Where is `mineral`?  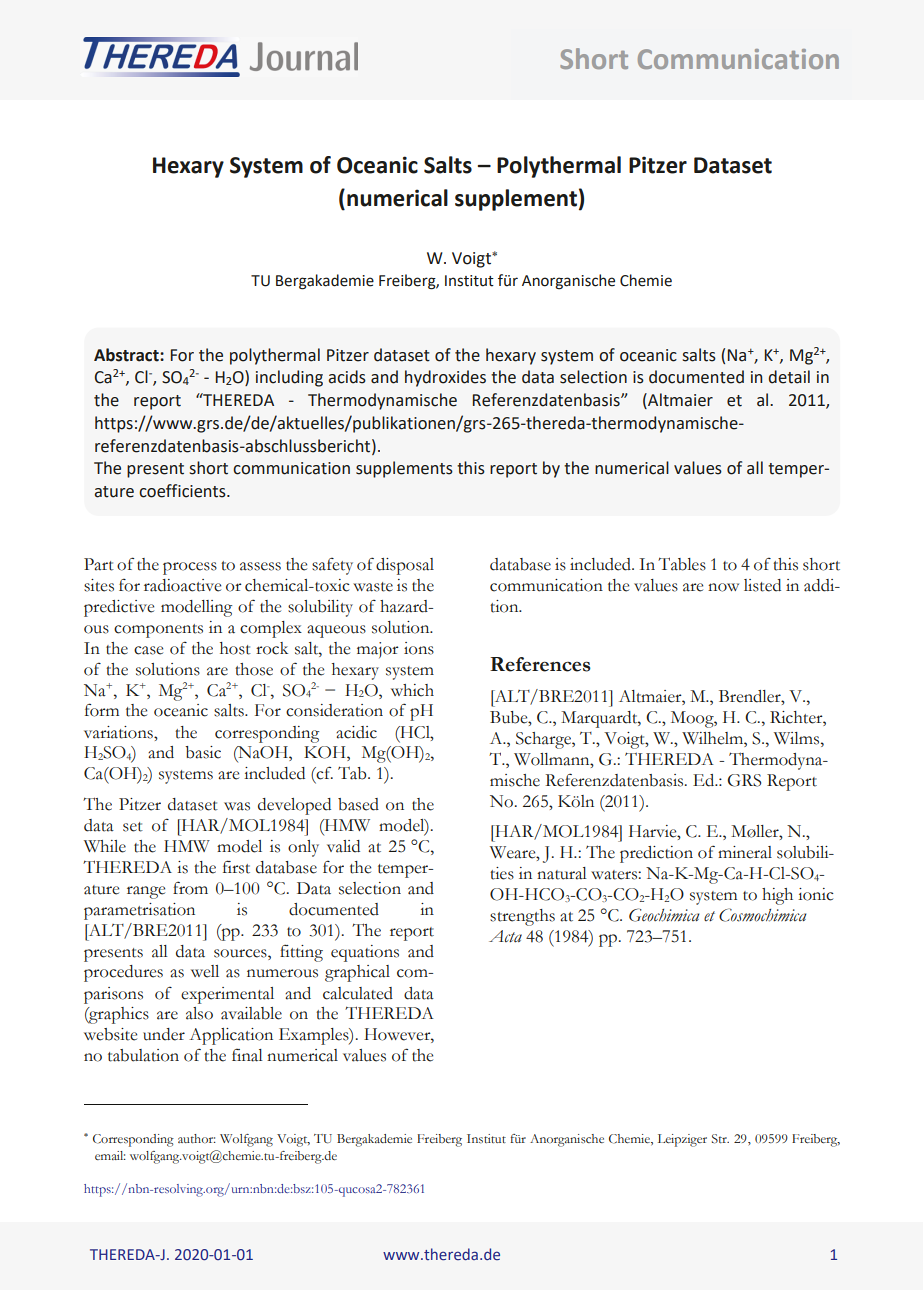
mineral is located at coordinates (745, 852).
